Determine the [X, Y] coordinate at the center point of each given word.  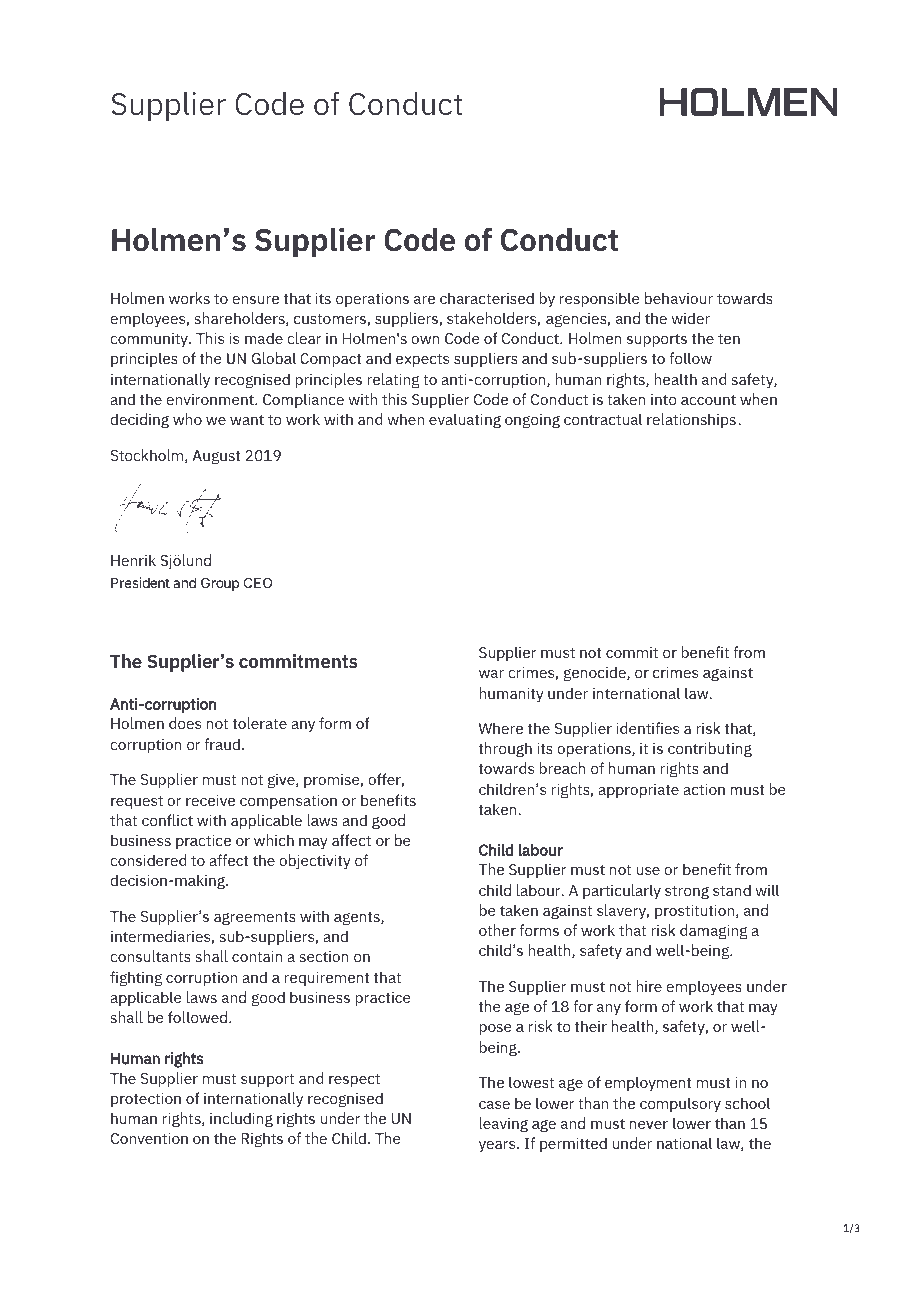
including [241, 1120]
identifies [648, 728]
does [185, 723]
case [494, 1105]
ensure [255, 300]
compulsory [680, 1104]
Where [501, 728]
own [425, 340]
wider [691, 318]
